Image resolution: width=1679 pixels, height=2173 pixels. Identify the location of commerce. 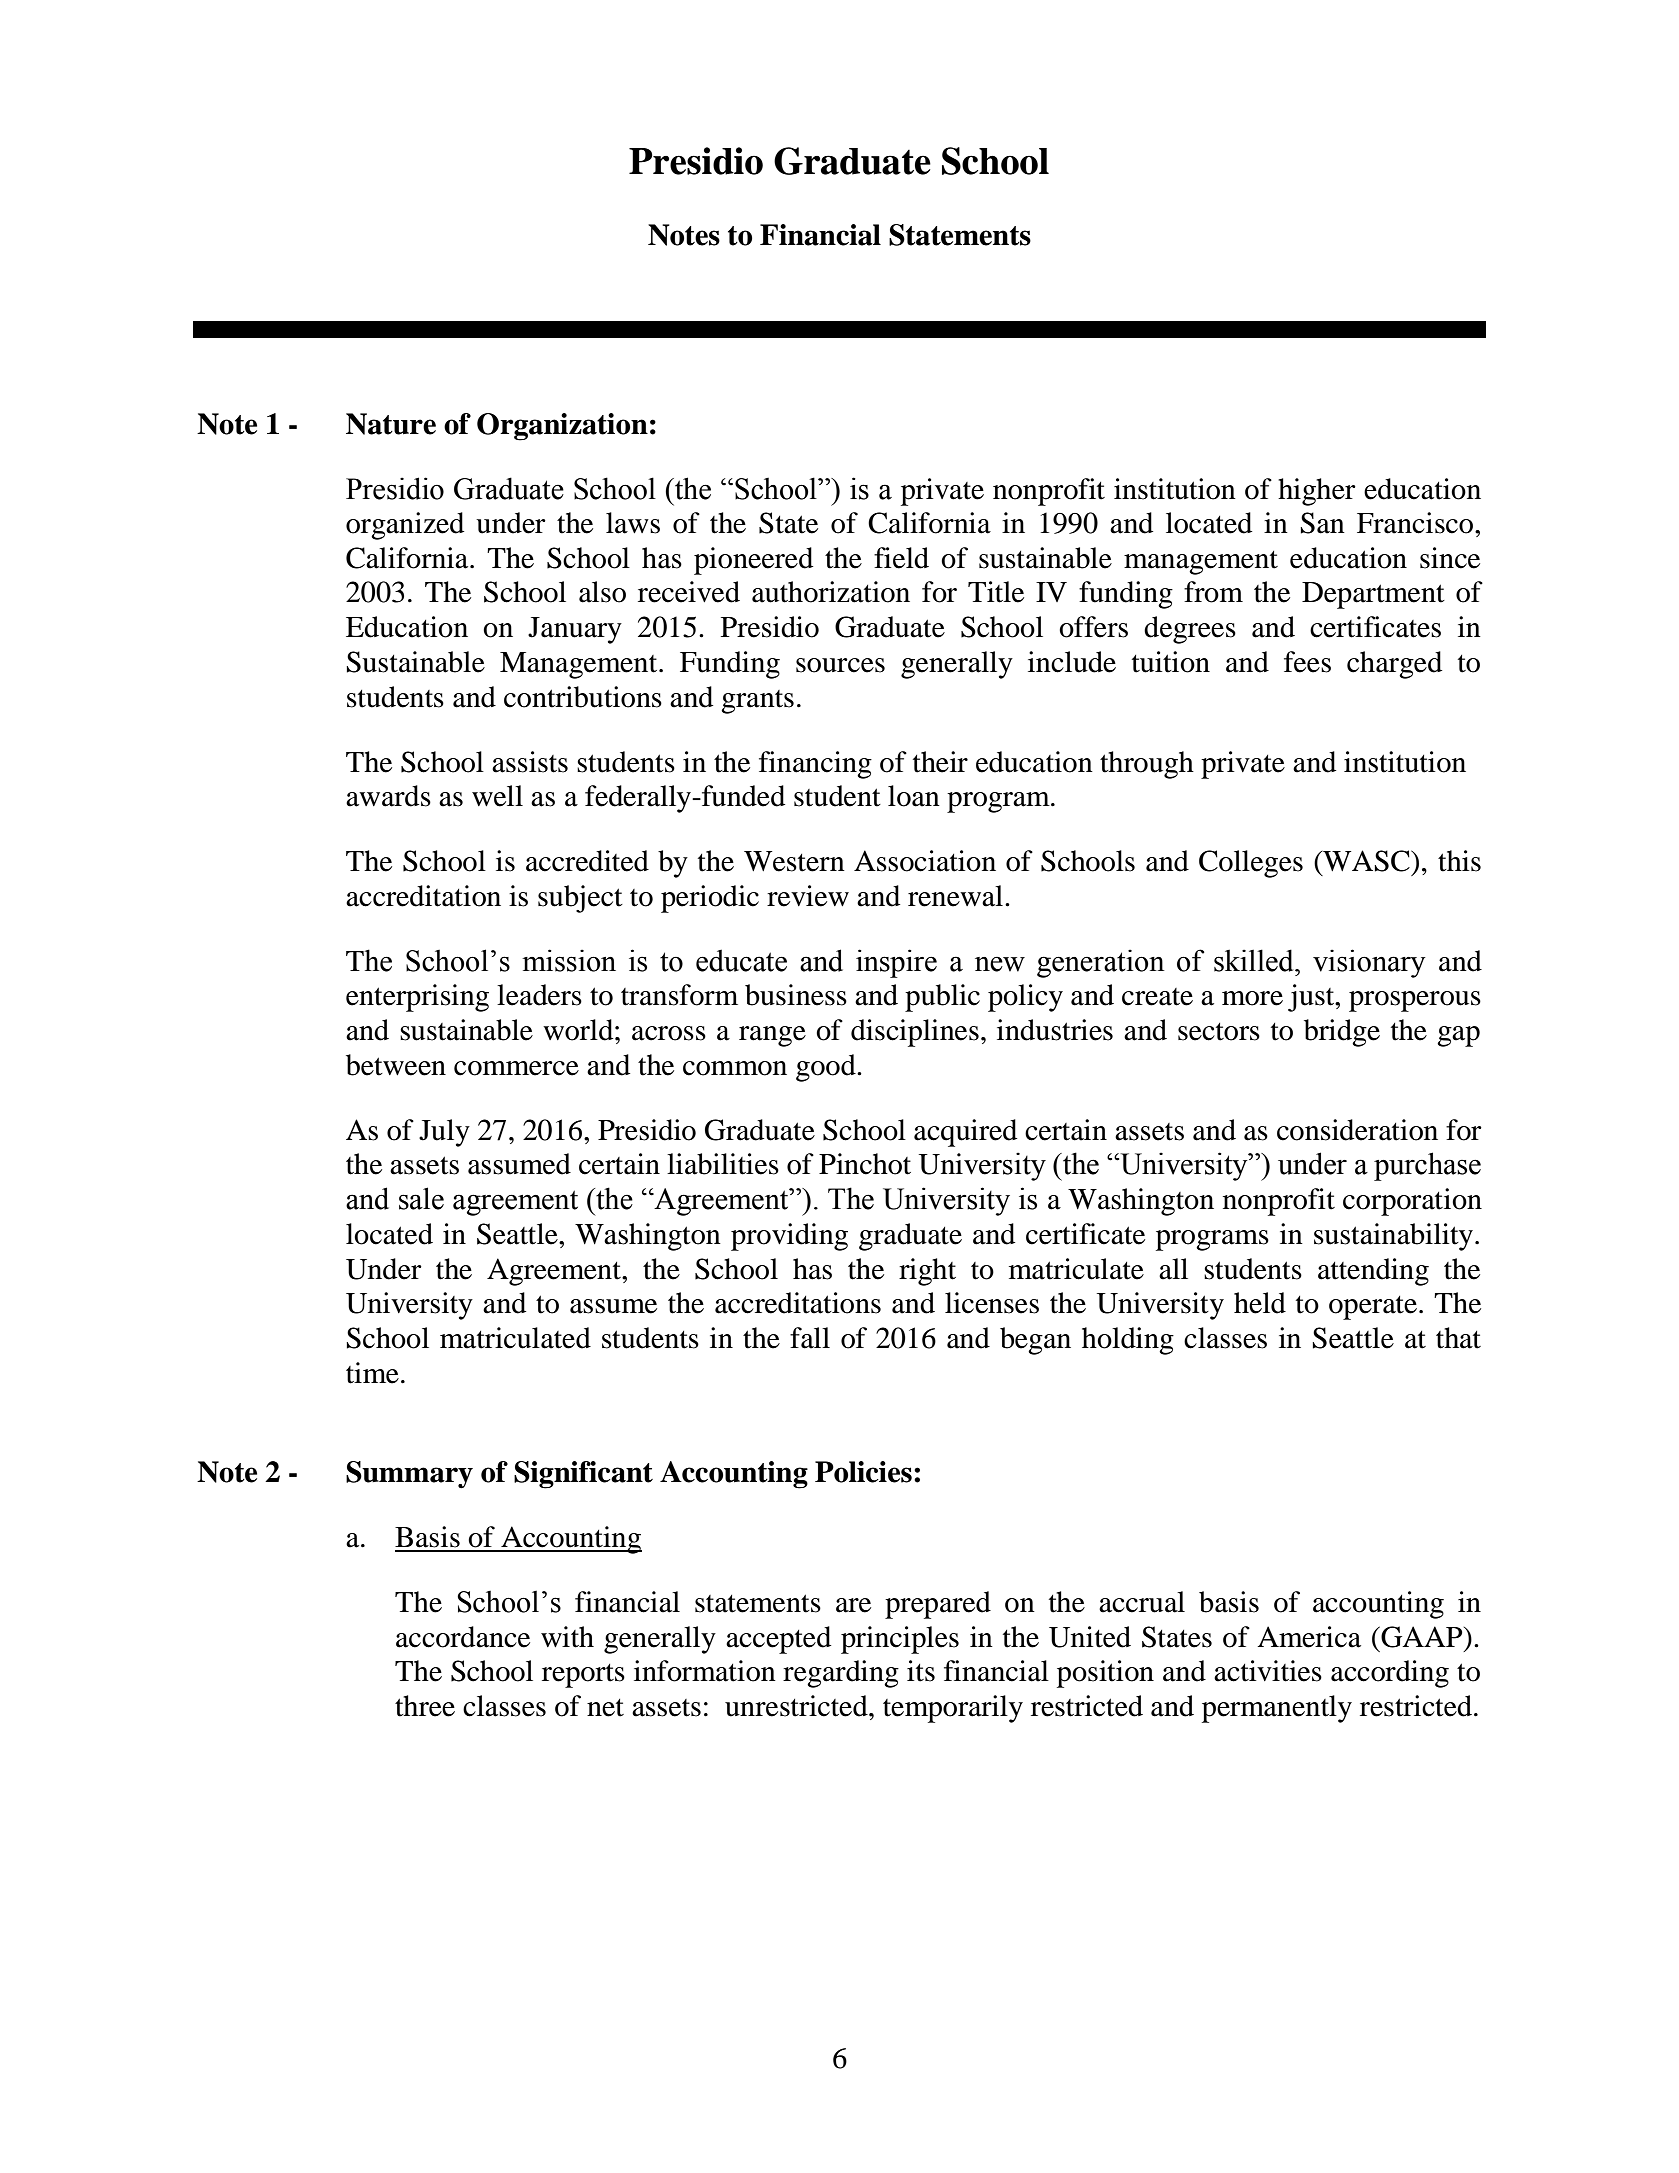
(516, 1068).
